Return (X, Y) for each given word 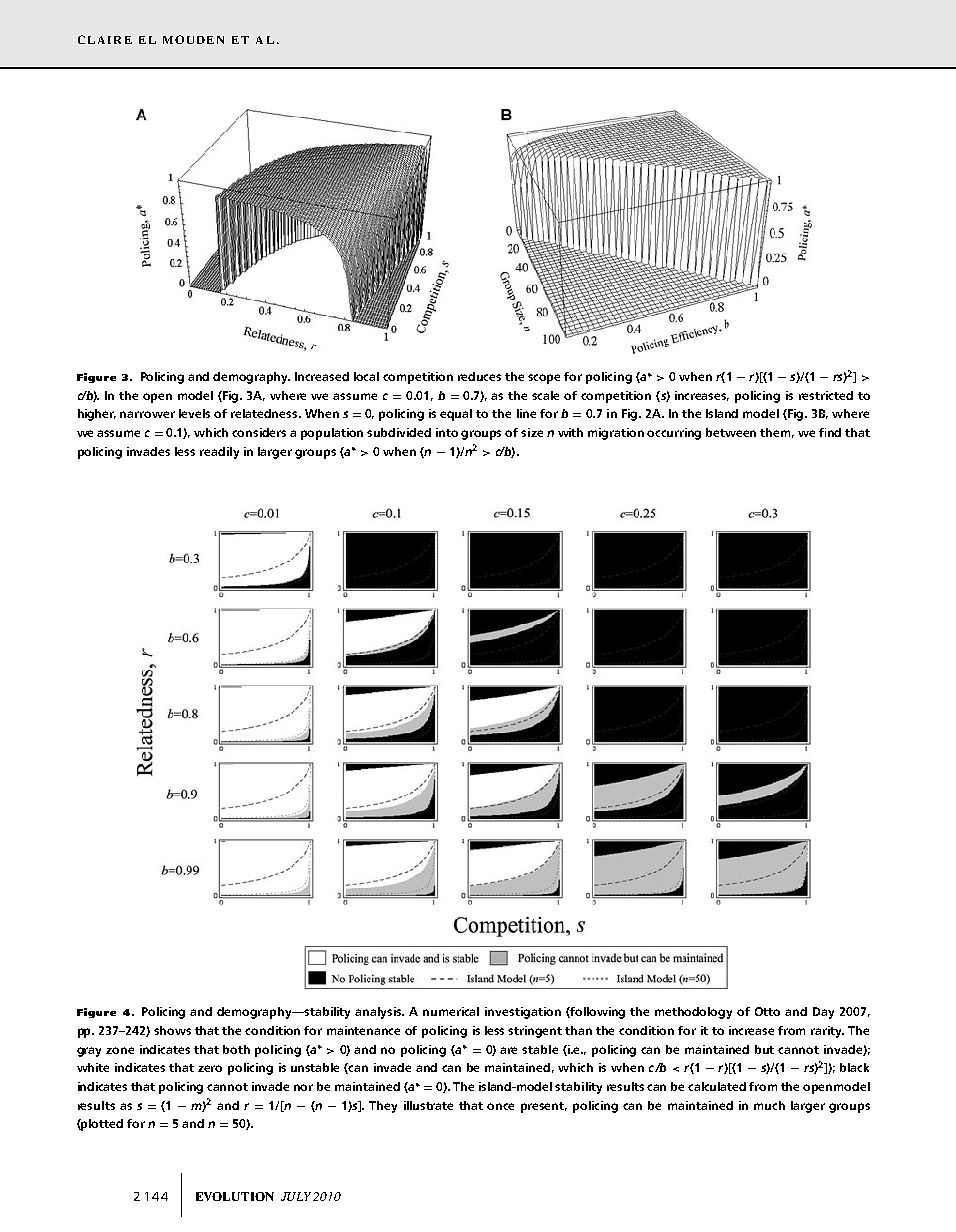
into (447, 432)
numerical (451, 1011)
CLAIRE (105, 39)
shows (172, 1030)
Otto (767, 1011)
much (769, 1105)
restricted (826, 395)
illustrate (428, 1105)
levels (194, 413)
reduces (479, 376)
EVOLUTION (235, 1196)
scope (544, 379)
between (731, 432)
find (830, 432)
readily (219, 453)
